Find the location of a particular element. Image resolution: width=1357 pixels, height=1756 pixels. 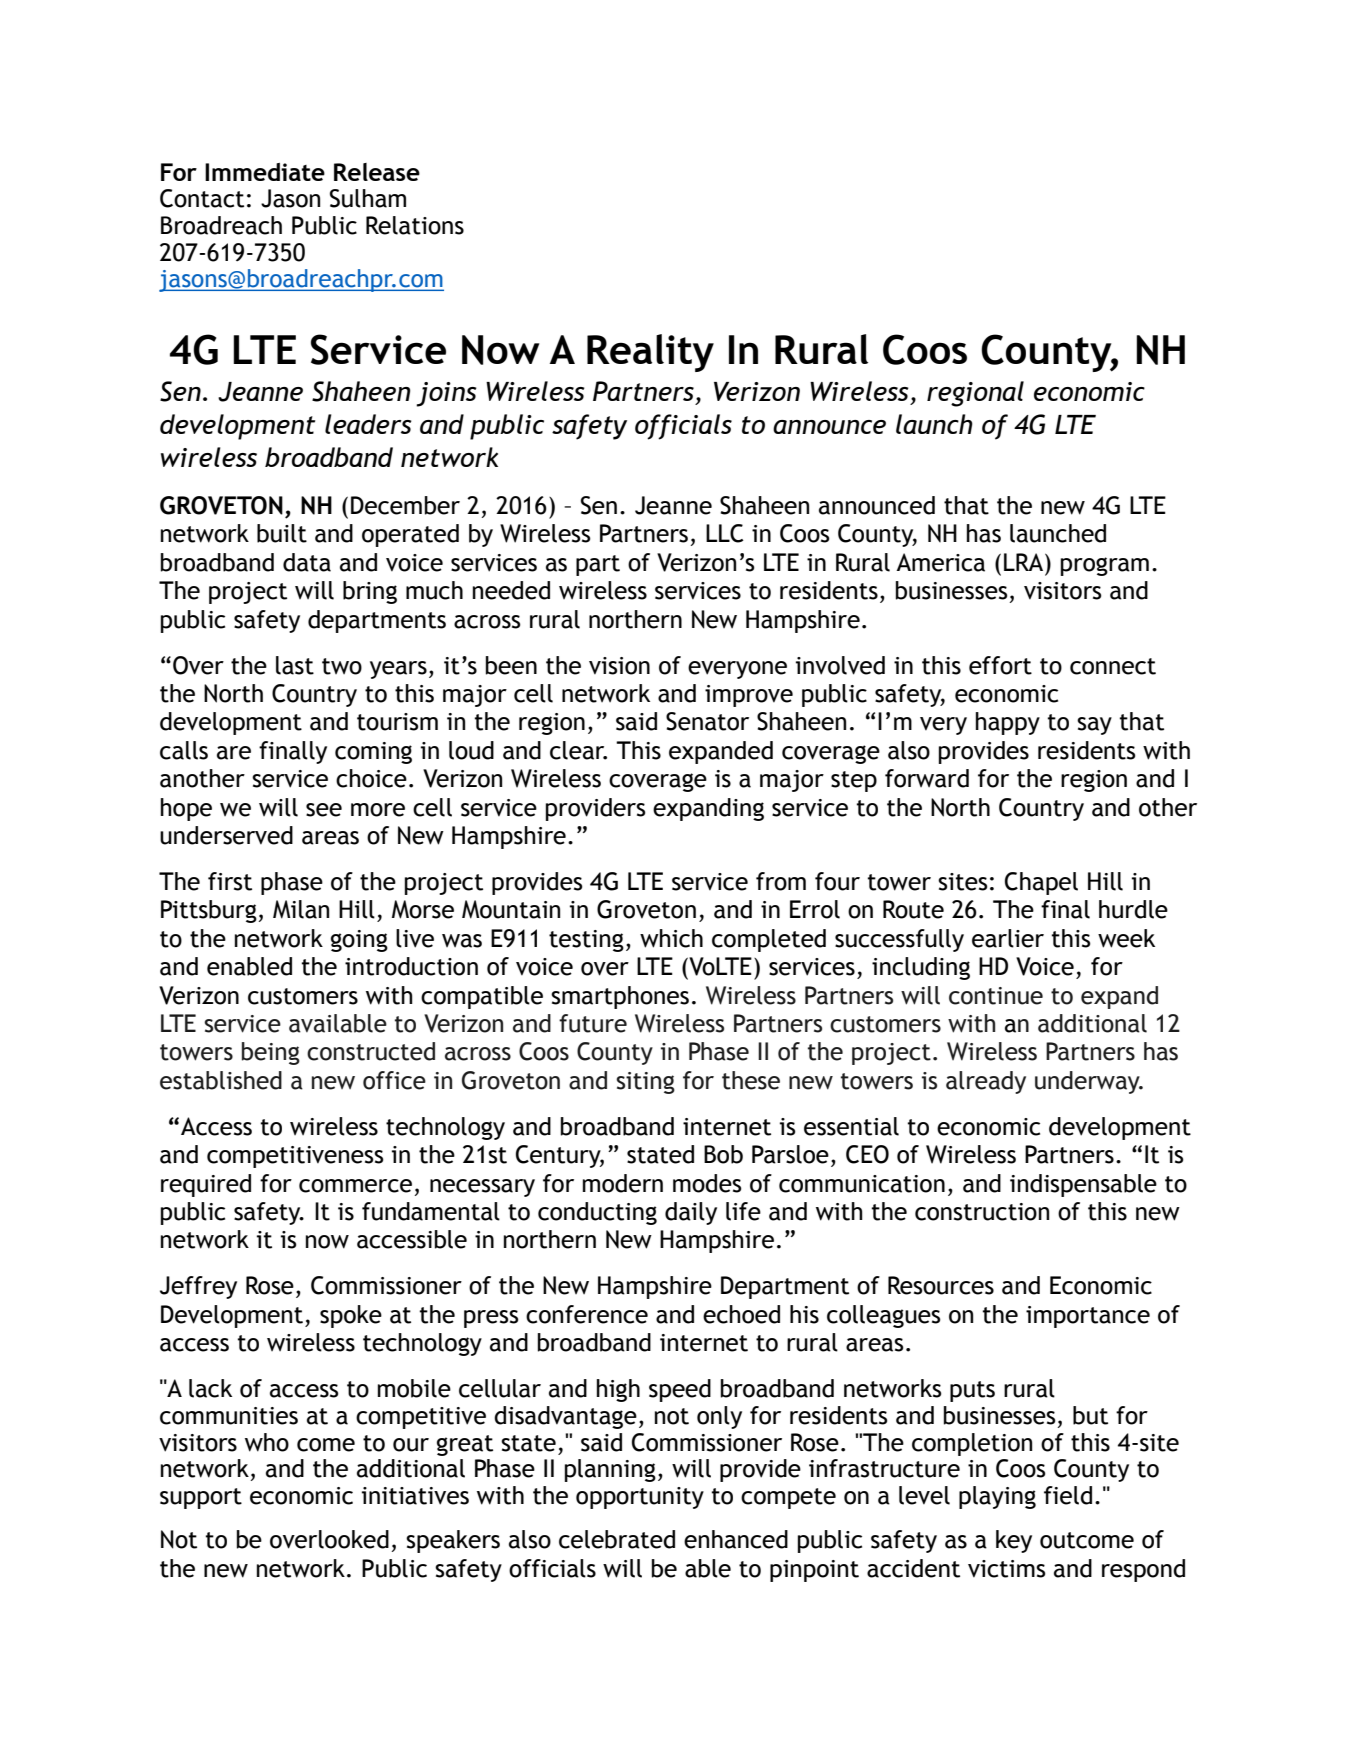

commerce is located at coordinates (355, 1186).
